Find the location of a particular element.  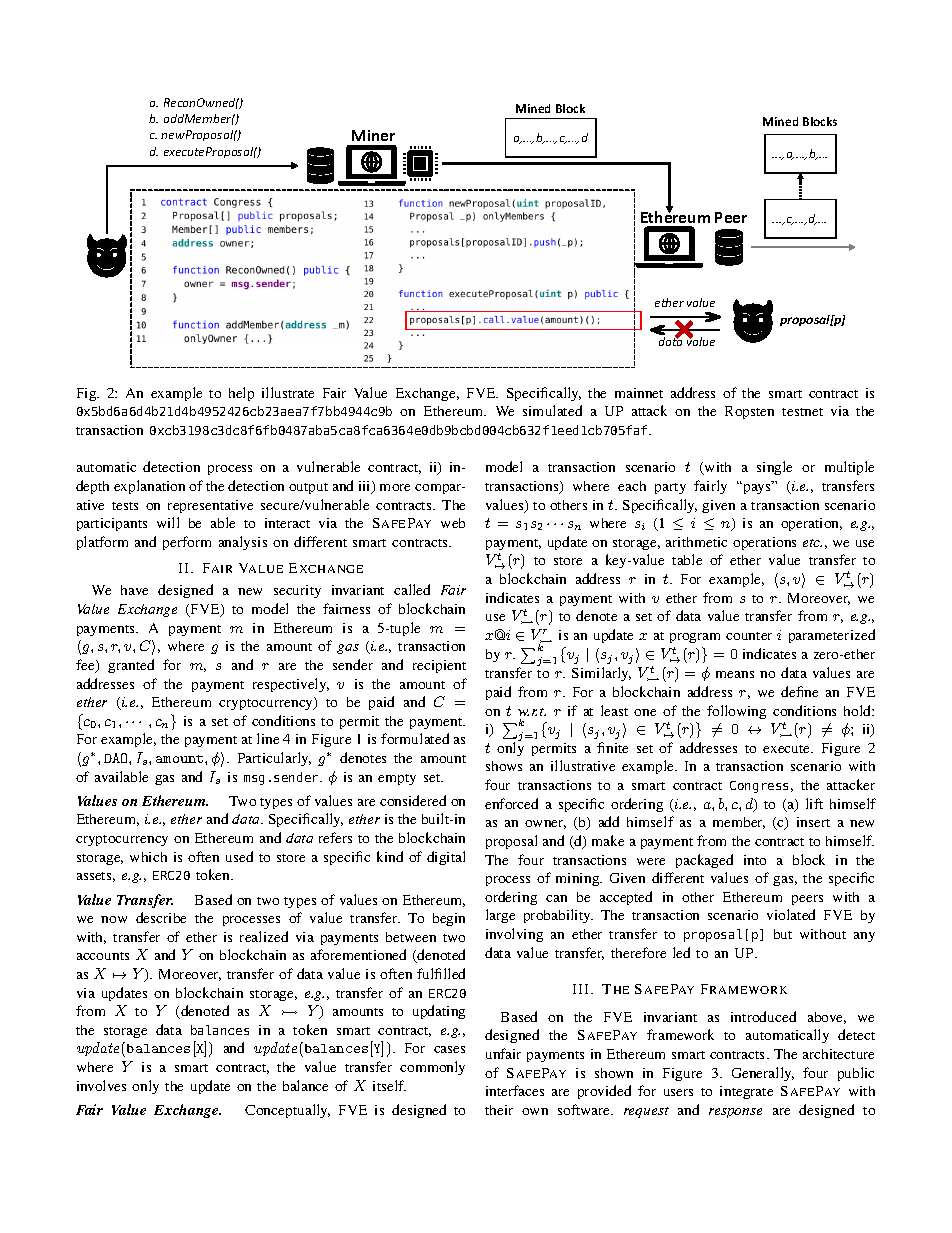

involves is located at coordinates (101, 1085).
